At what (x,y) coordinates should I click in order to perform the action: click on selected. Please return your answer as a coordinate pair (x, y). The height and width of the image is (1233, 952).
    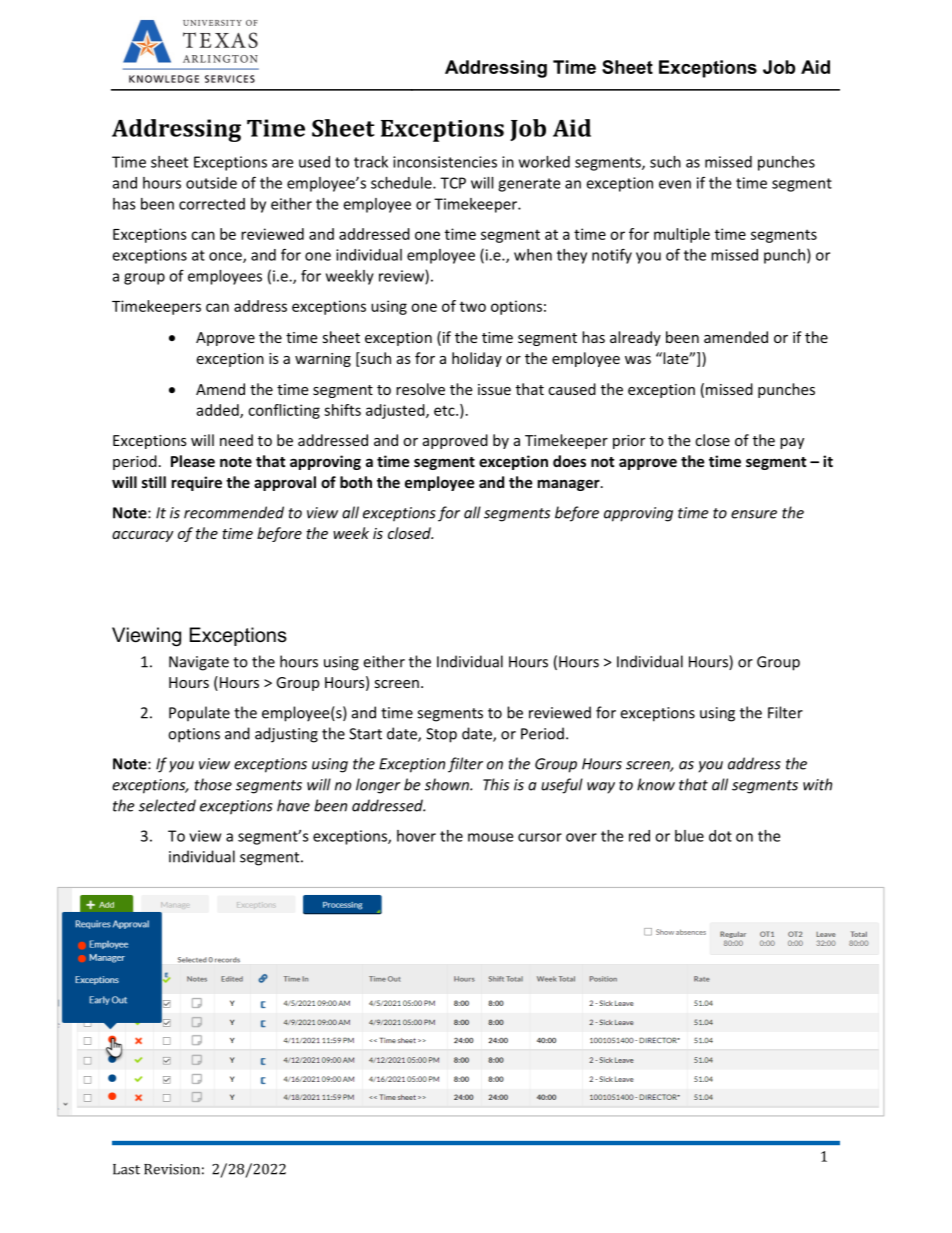
    Looking at the image, I should click on (167, 805).
